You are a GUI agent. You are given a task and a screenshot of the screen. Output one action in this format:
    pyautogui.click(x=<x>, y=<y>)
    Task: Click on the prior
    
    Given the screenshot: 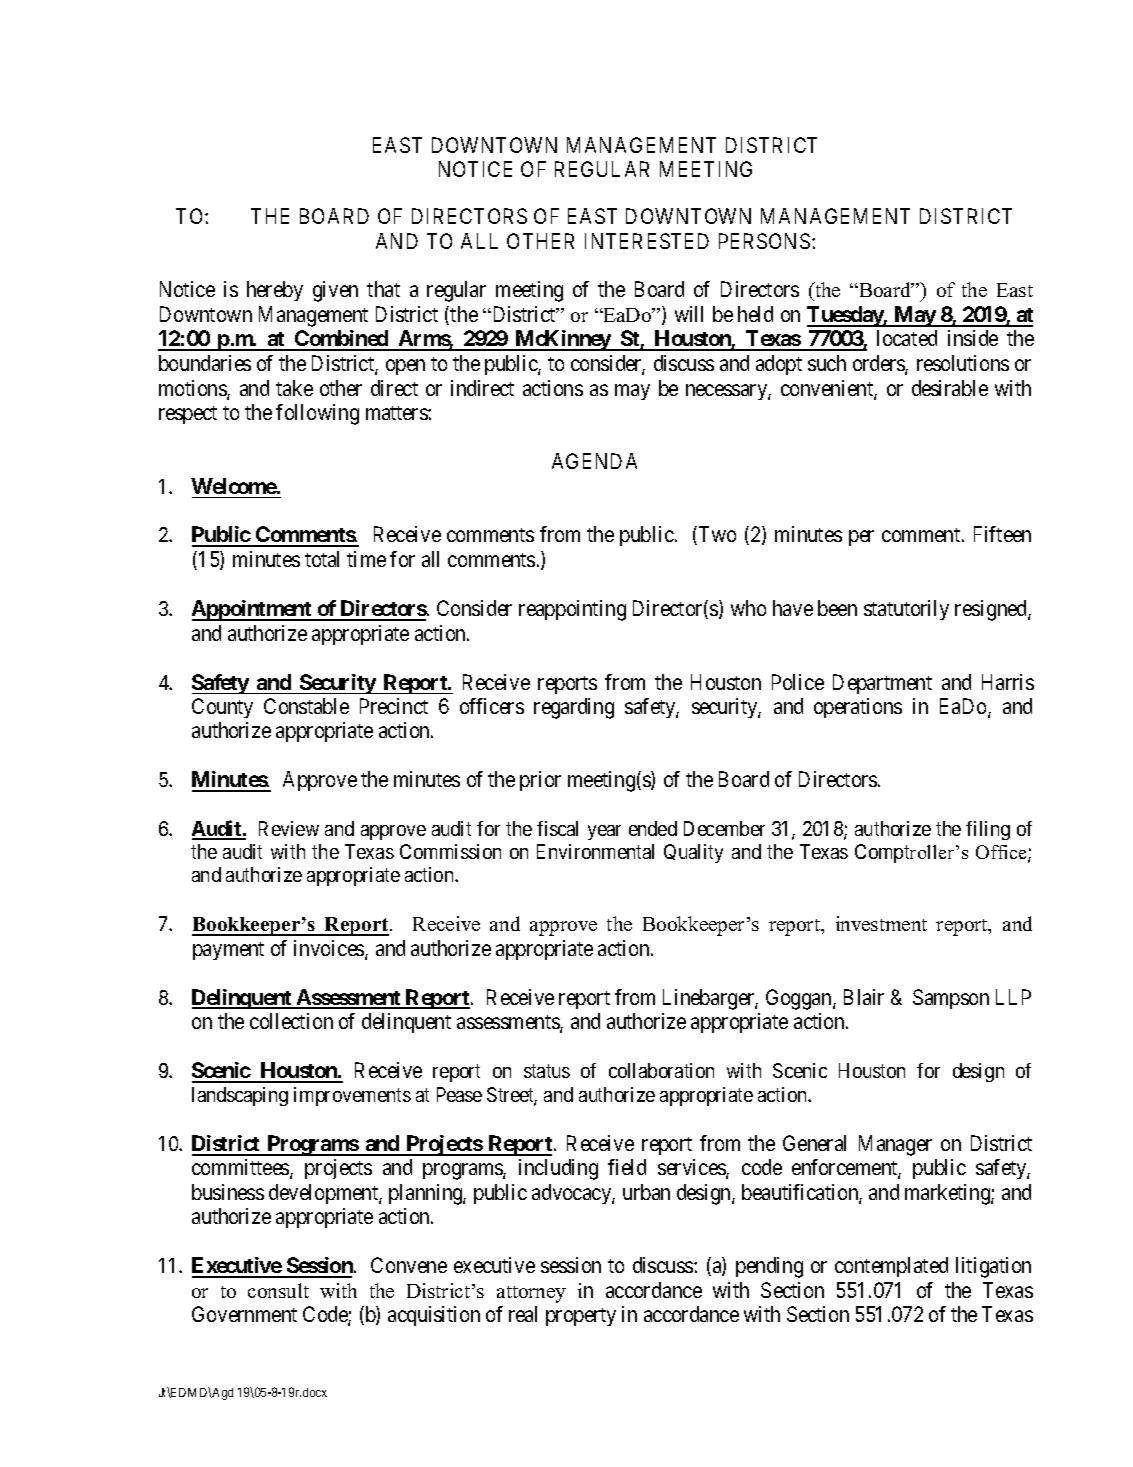 What is the action you would take?
    pyautogui.click(x=540, y=781)
